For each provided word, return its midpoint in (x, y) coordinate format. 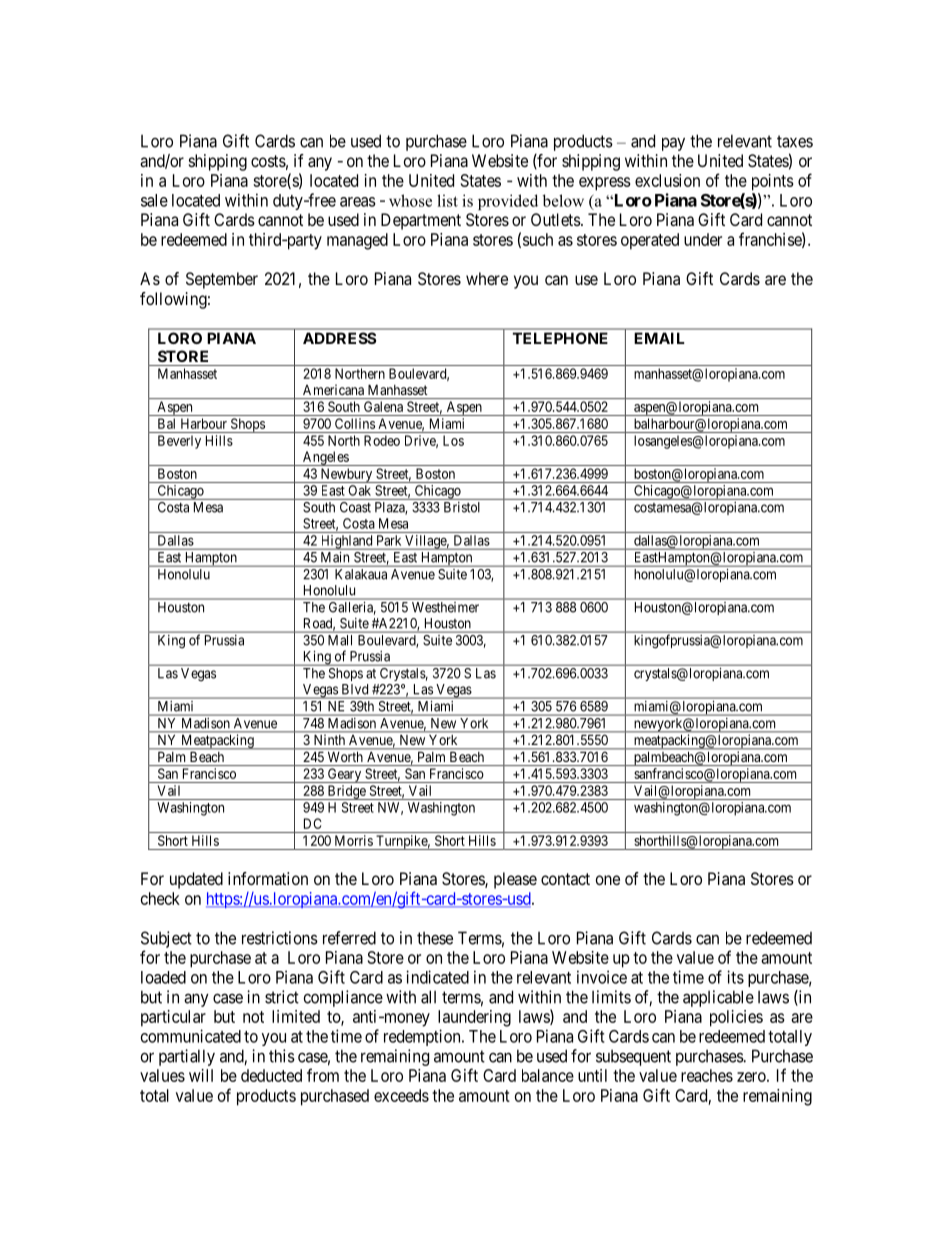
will (201, 1075)
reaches (707, 1075)
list (447, 200)
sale (154, 200)
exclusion (667, 180)
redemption (423, 1037)
